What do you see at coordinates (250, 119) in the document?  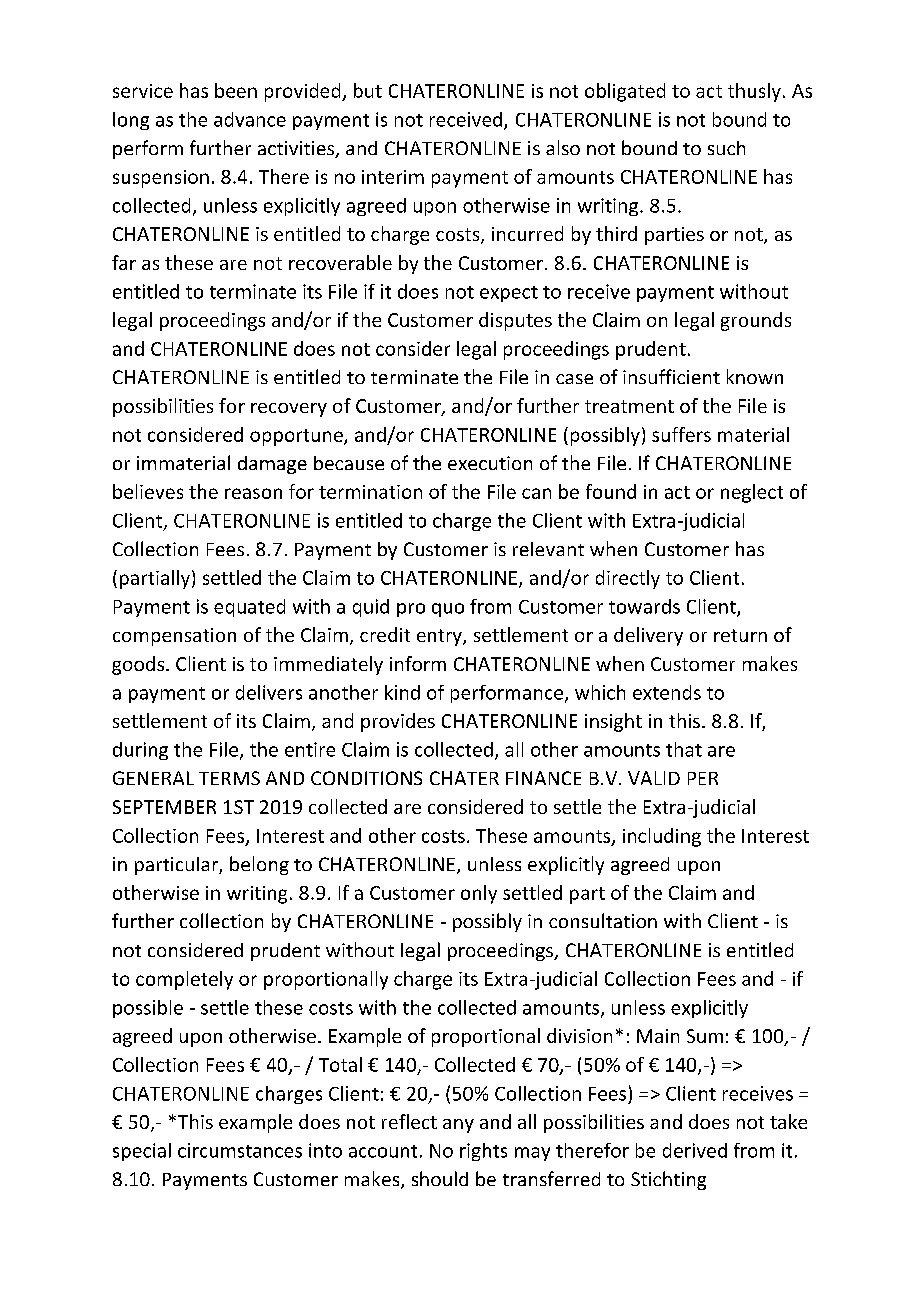 I see `advance` at bounding box center [250, 119].
